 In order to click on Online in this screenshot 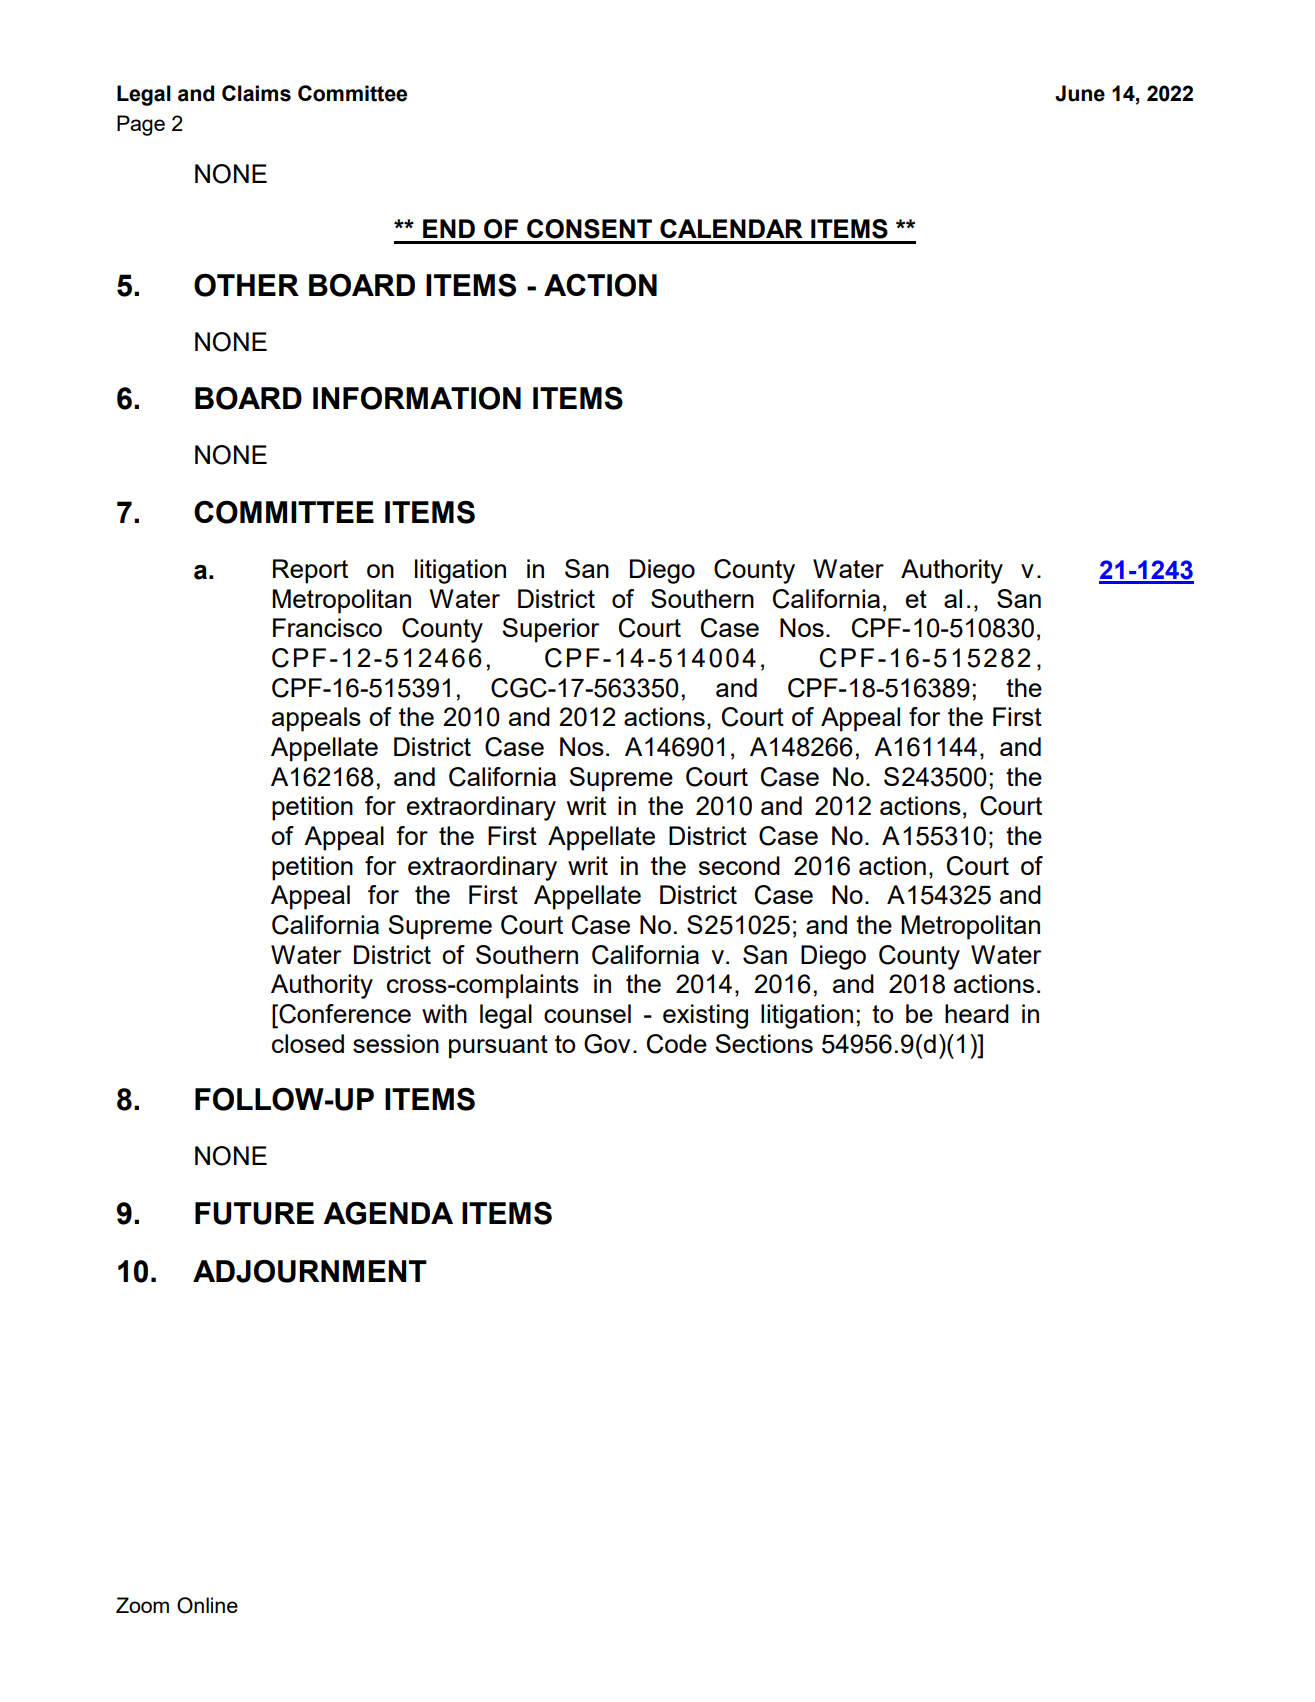, I will do `click(207, 1605)`.
